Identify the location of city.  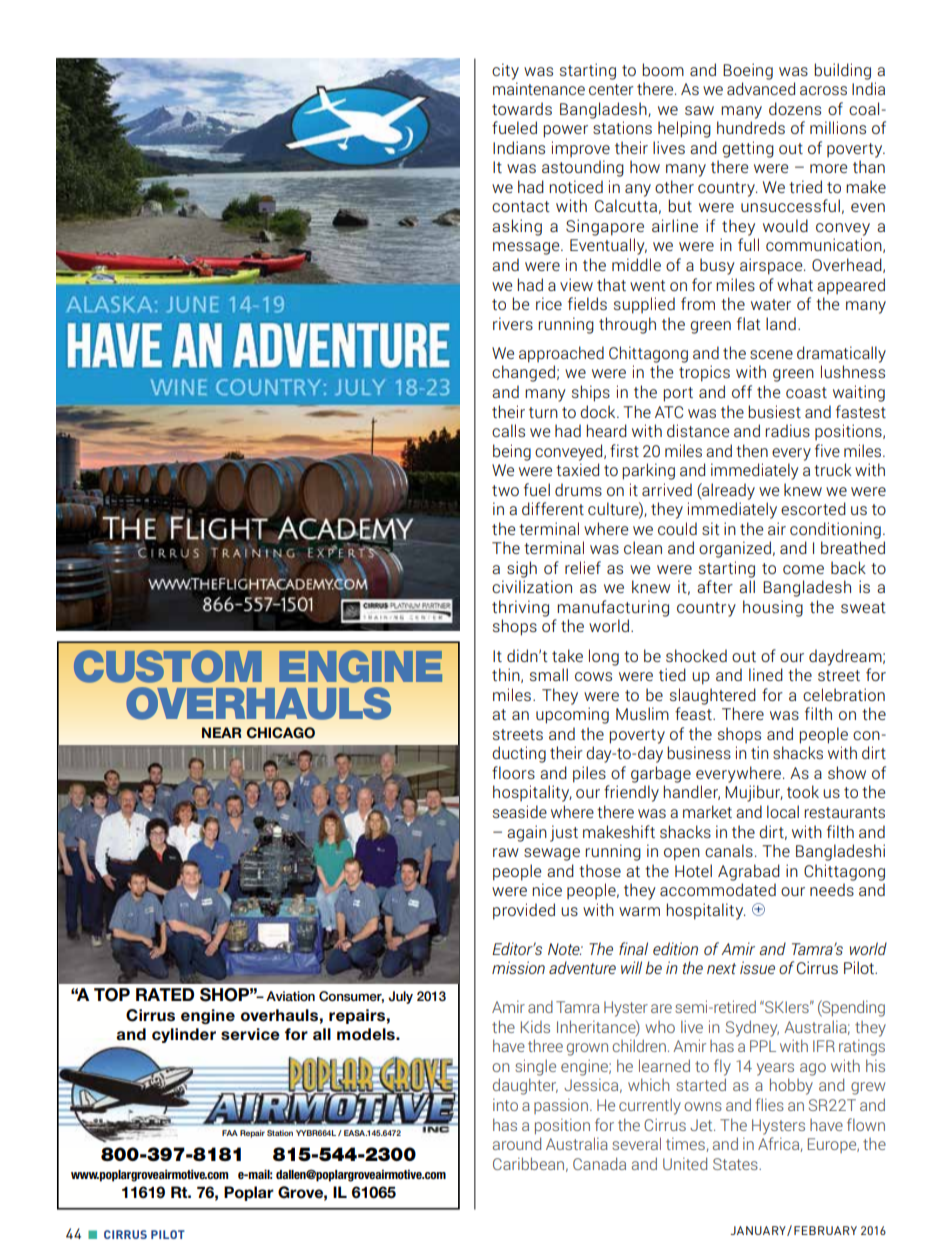
(505, 71).
